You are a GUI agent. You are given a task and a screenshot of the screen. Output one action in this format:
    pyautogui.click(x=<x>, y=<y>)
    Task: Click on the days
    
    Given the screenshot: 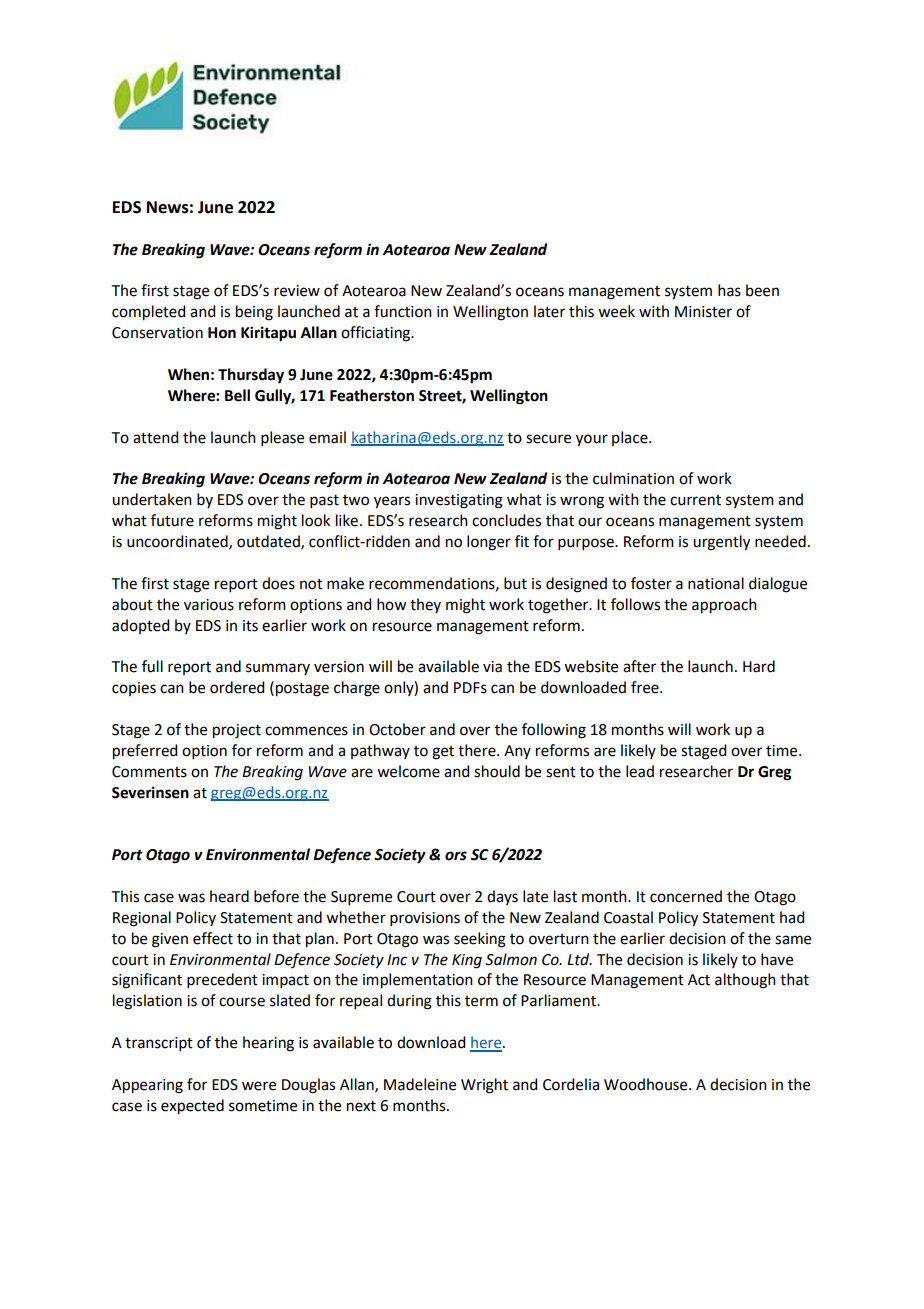 What is the action you would take?
    pyautogui.click(x=502, y=897)
